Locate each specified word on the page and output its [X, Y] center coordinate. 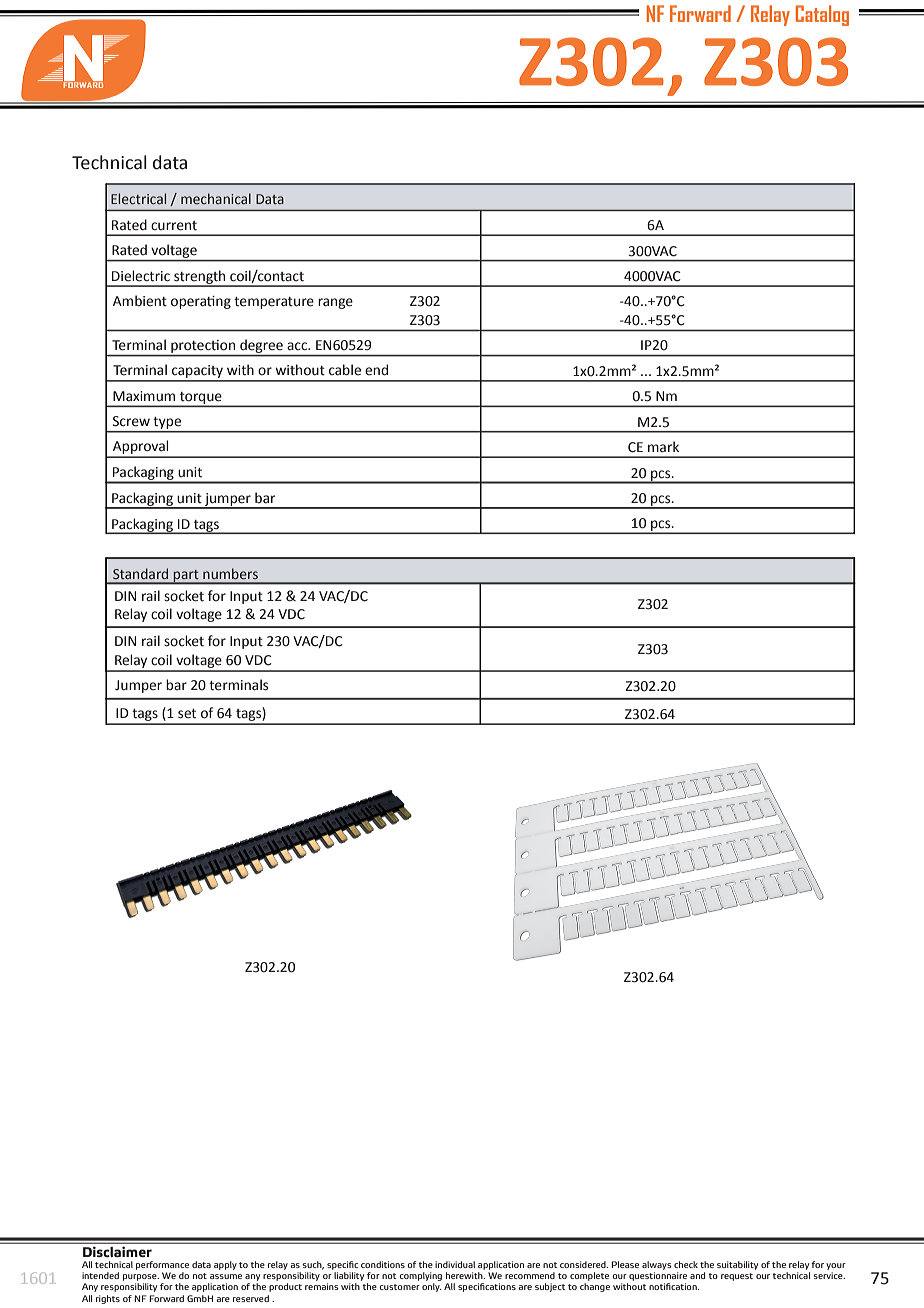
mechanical [216, 198]
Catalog [822, 15]
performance [162, 1265]
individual [455, 1264]
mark [663, 447]
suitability [737, 1265]
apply [225, 1265]
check [686, 1264]
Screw [131, 421]
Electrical [138, 198]
